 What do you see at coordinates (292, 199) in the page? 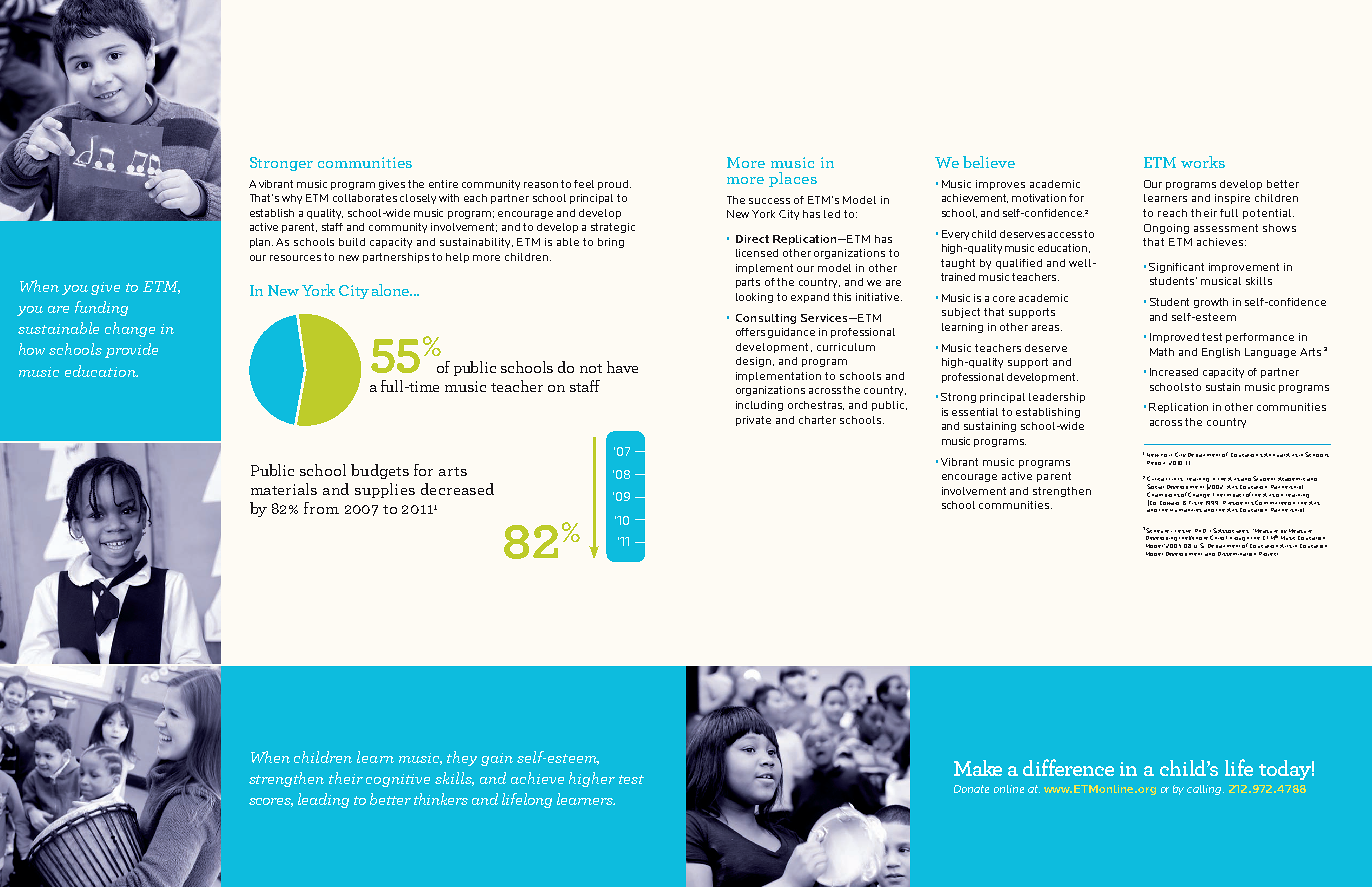
I see `why` at bounding box center [292, 199].
